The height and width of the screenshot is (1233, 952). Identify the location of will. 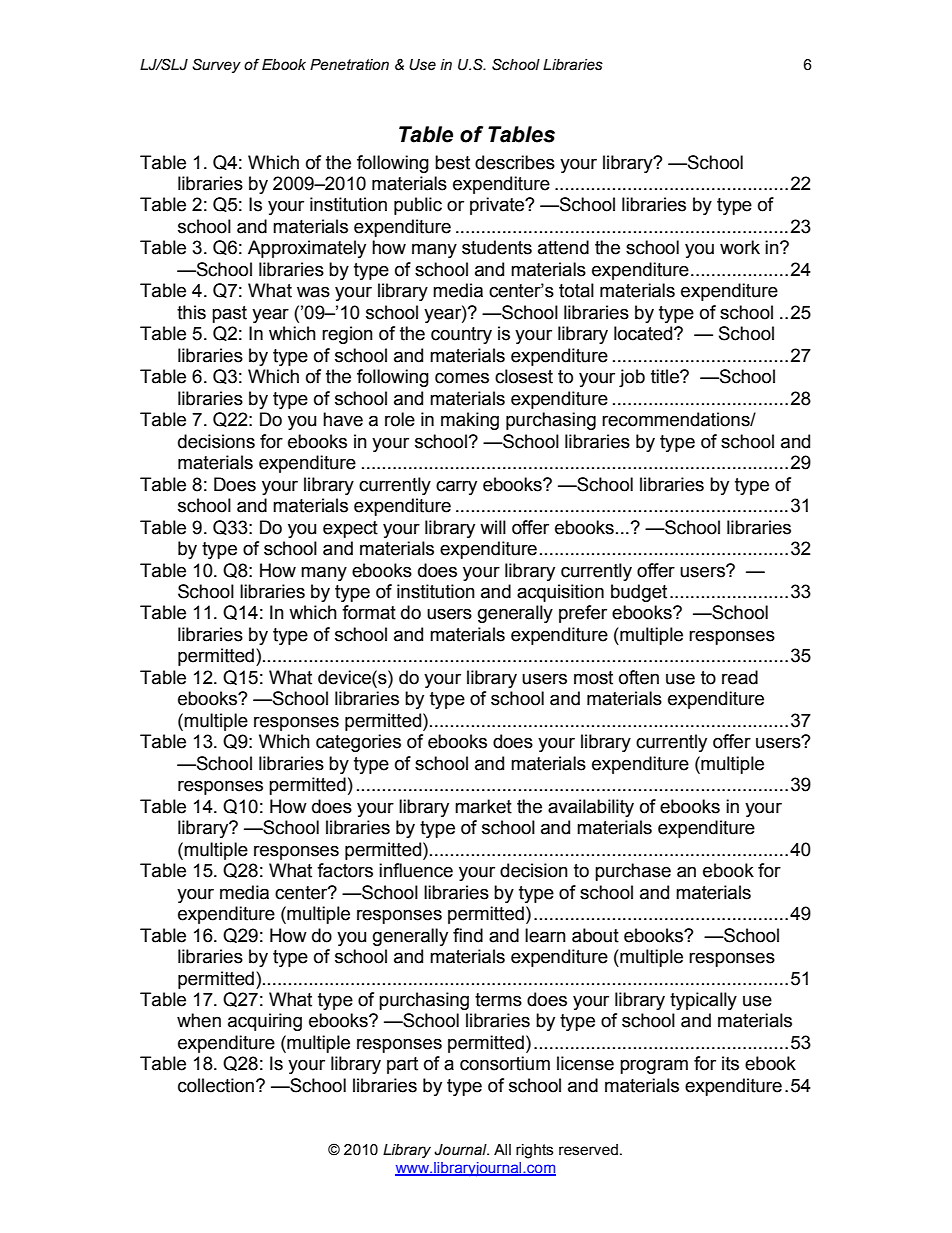
(493, 527).
